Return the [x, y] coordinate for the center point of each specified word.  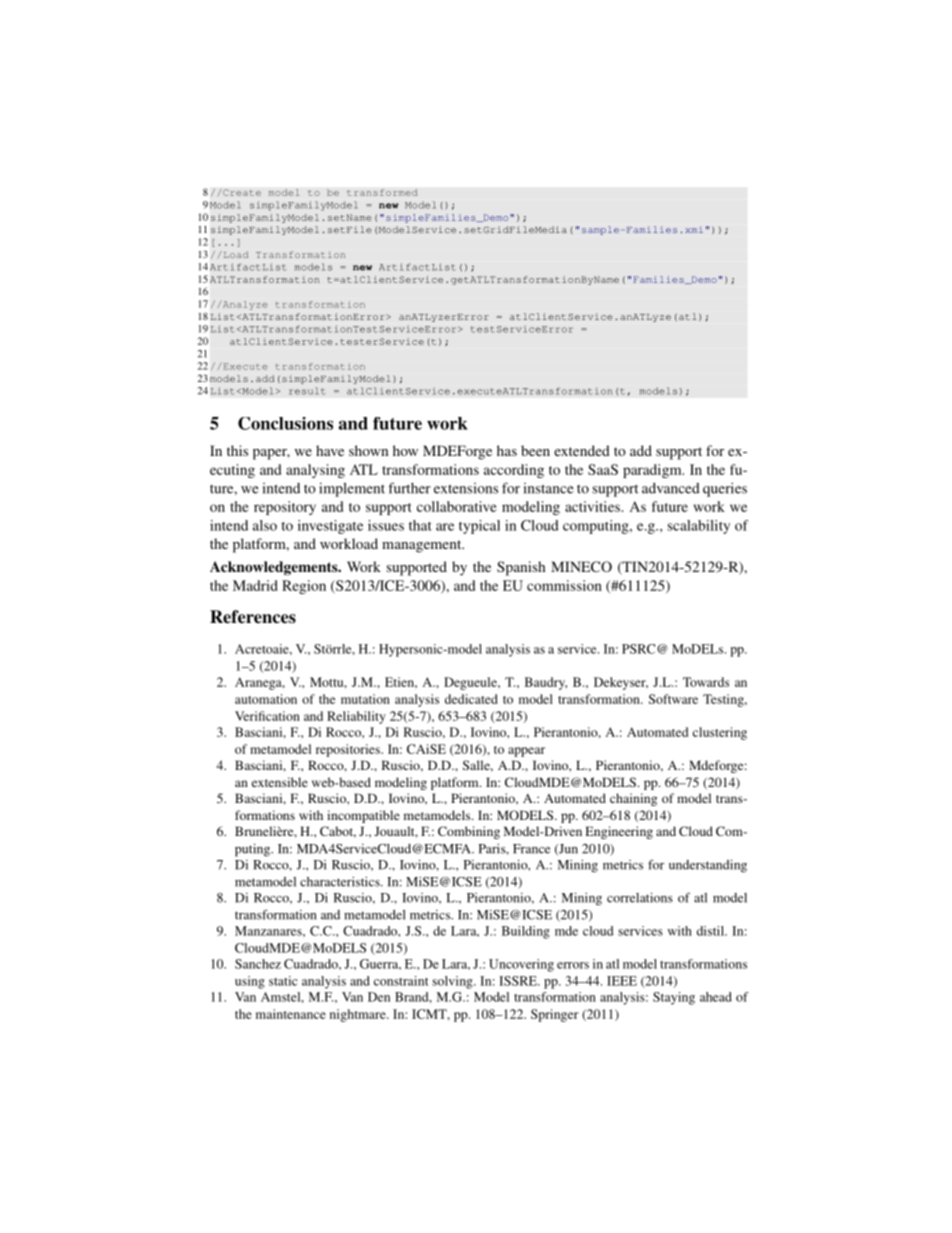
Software [673, 699]
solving [453, 982]
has [507, 450]
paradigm [653, 471]
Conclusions [285, 423]
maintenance [291, 1014]
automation [266, 699]
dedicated [471, 699]
